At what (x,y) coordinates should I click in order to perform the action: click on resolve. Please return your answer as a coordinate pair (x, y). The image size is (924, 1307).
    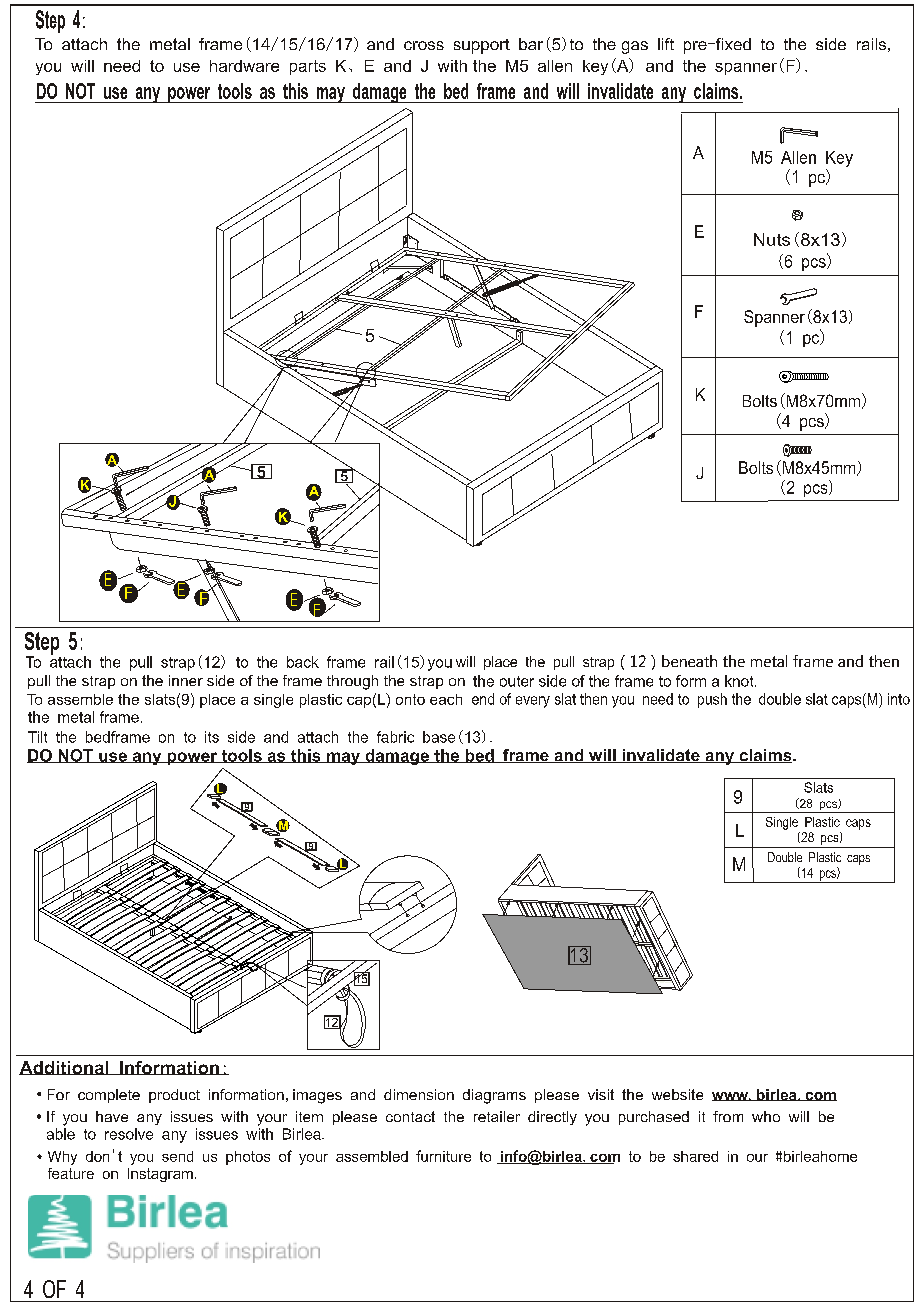
    Looking at the image, I should click on (129, 1134).
